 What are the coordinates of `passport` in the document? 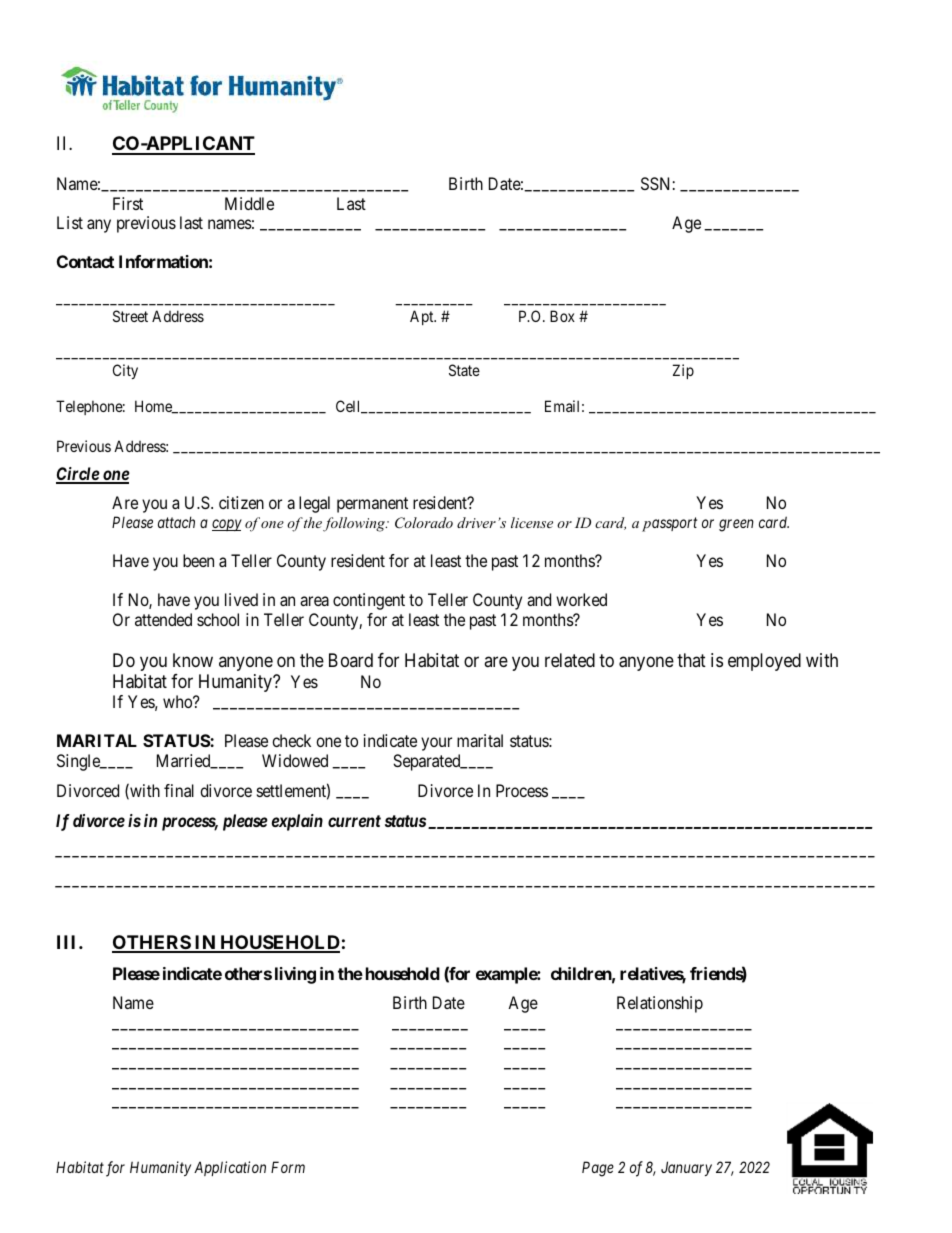 It's located at (669, 524).
